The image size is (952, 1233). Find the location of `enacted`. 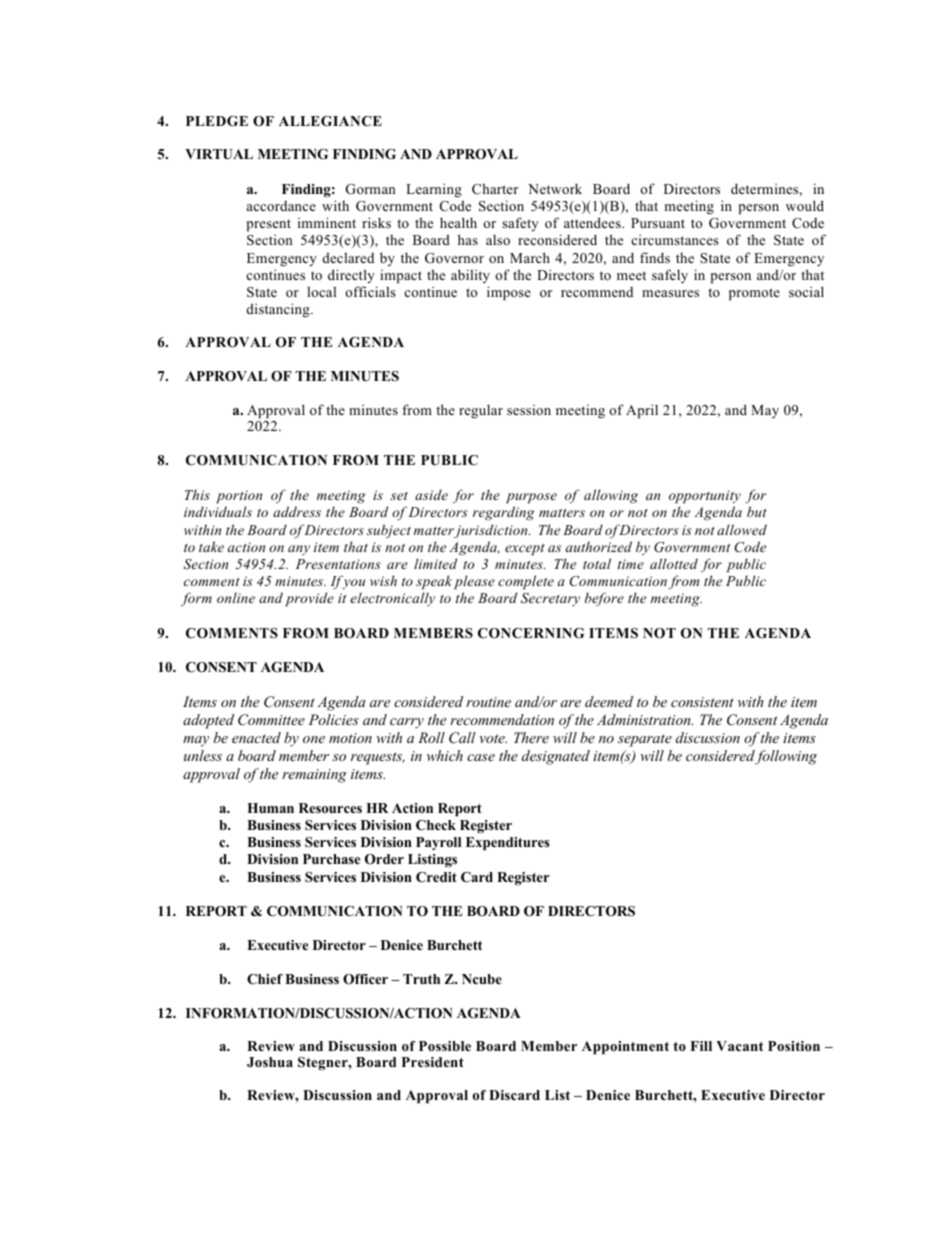

enacted is located at coordinates (256, 737).
